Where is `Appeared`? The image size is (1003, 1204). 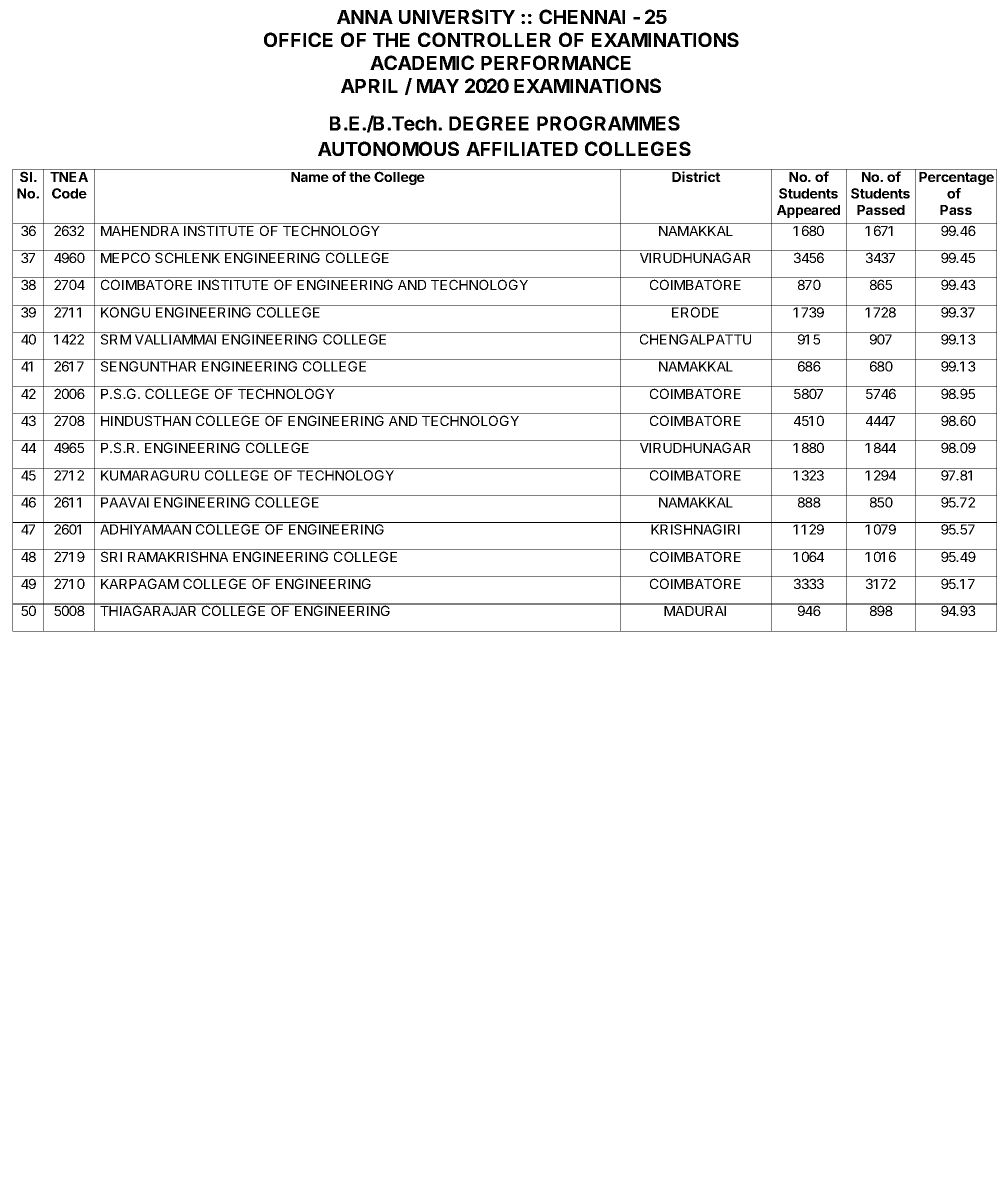
Appeared is located at coordinates (808, 211).
